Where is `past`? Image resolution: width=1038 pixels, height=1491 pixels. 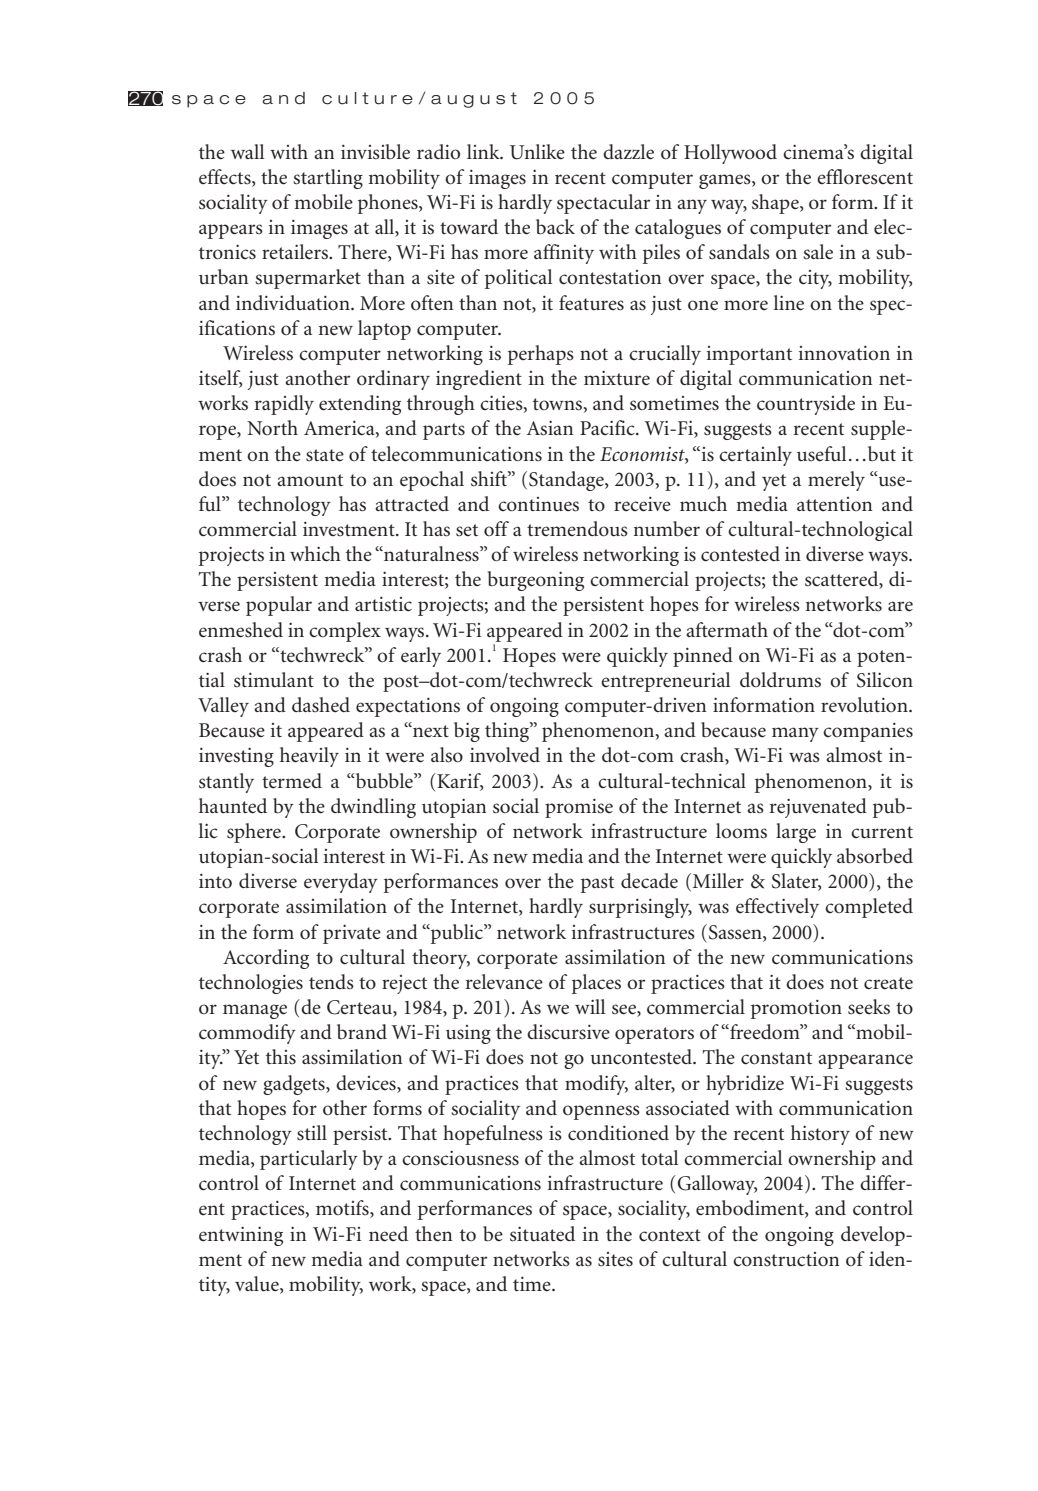 past is located at coordinates (597, 884).
